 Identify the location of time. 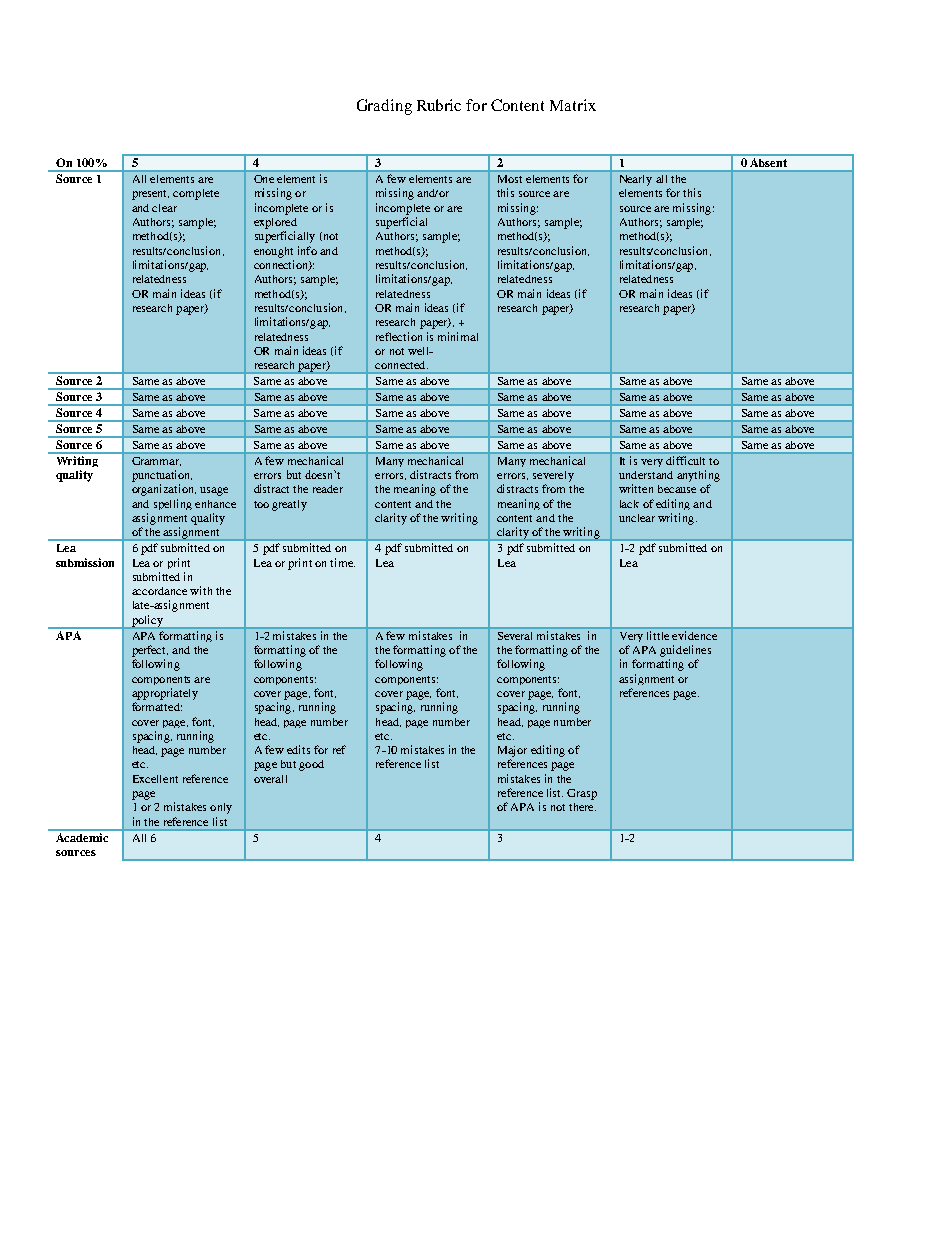
(342, 562).
